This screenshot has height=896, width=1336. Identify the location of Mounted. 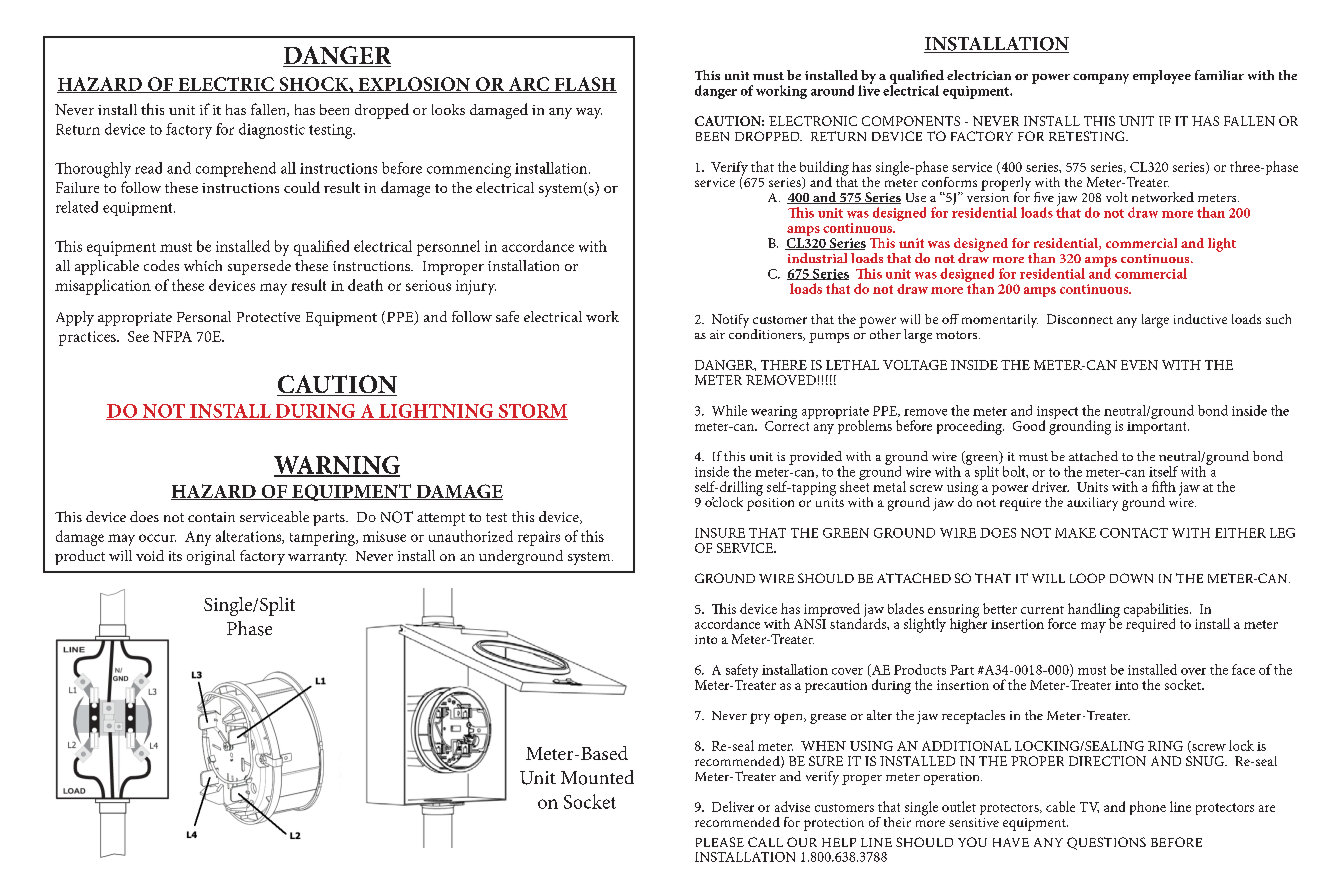
(597, 777).
